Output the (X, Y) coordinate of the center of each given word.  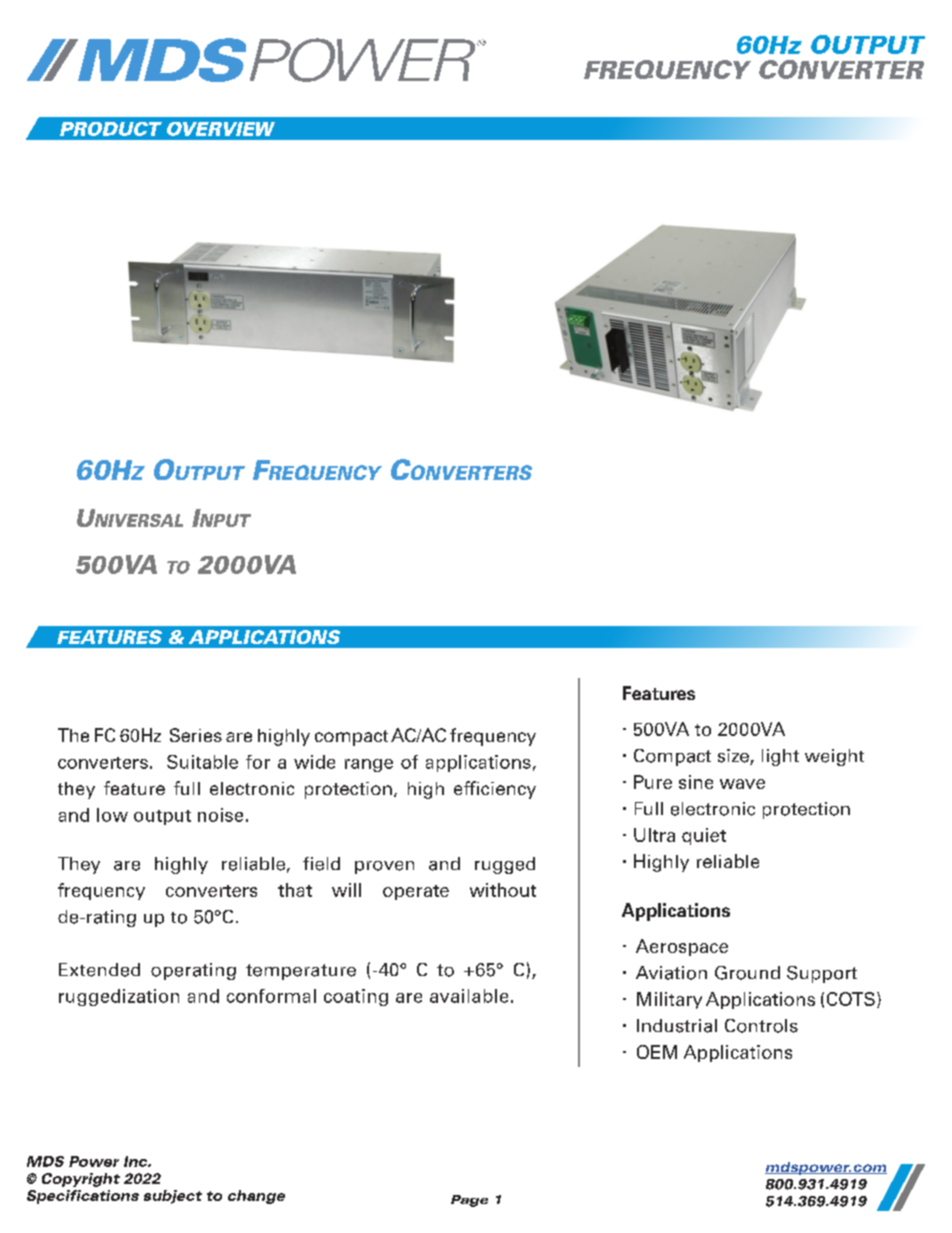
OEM (657, 1052)
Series (196, 735)
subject (173, 1197)
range (369, 765)
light (780, 757)
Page (469, 1201)
